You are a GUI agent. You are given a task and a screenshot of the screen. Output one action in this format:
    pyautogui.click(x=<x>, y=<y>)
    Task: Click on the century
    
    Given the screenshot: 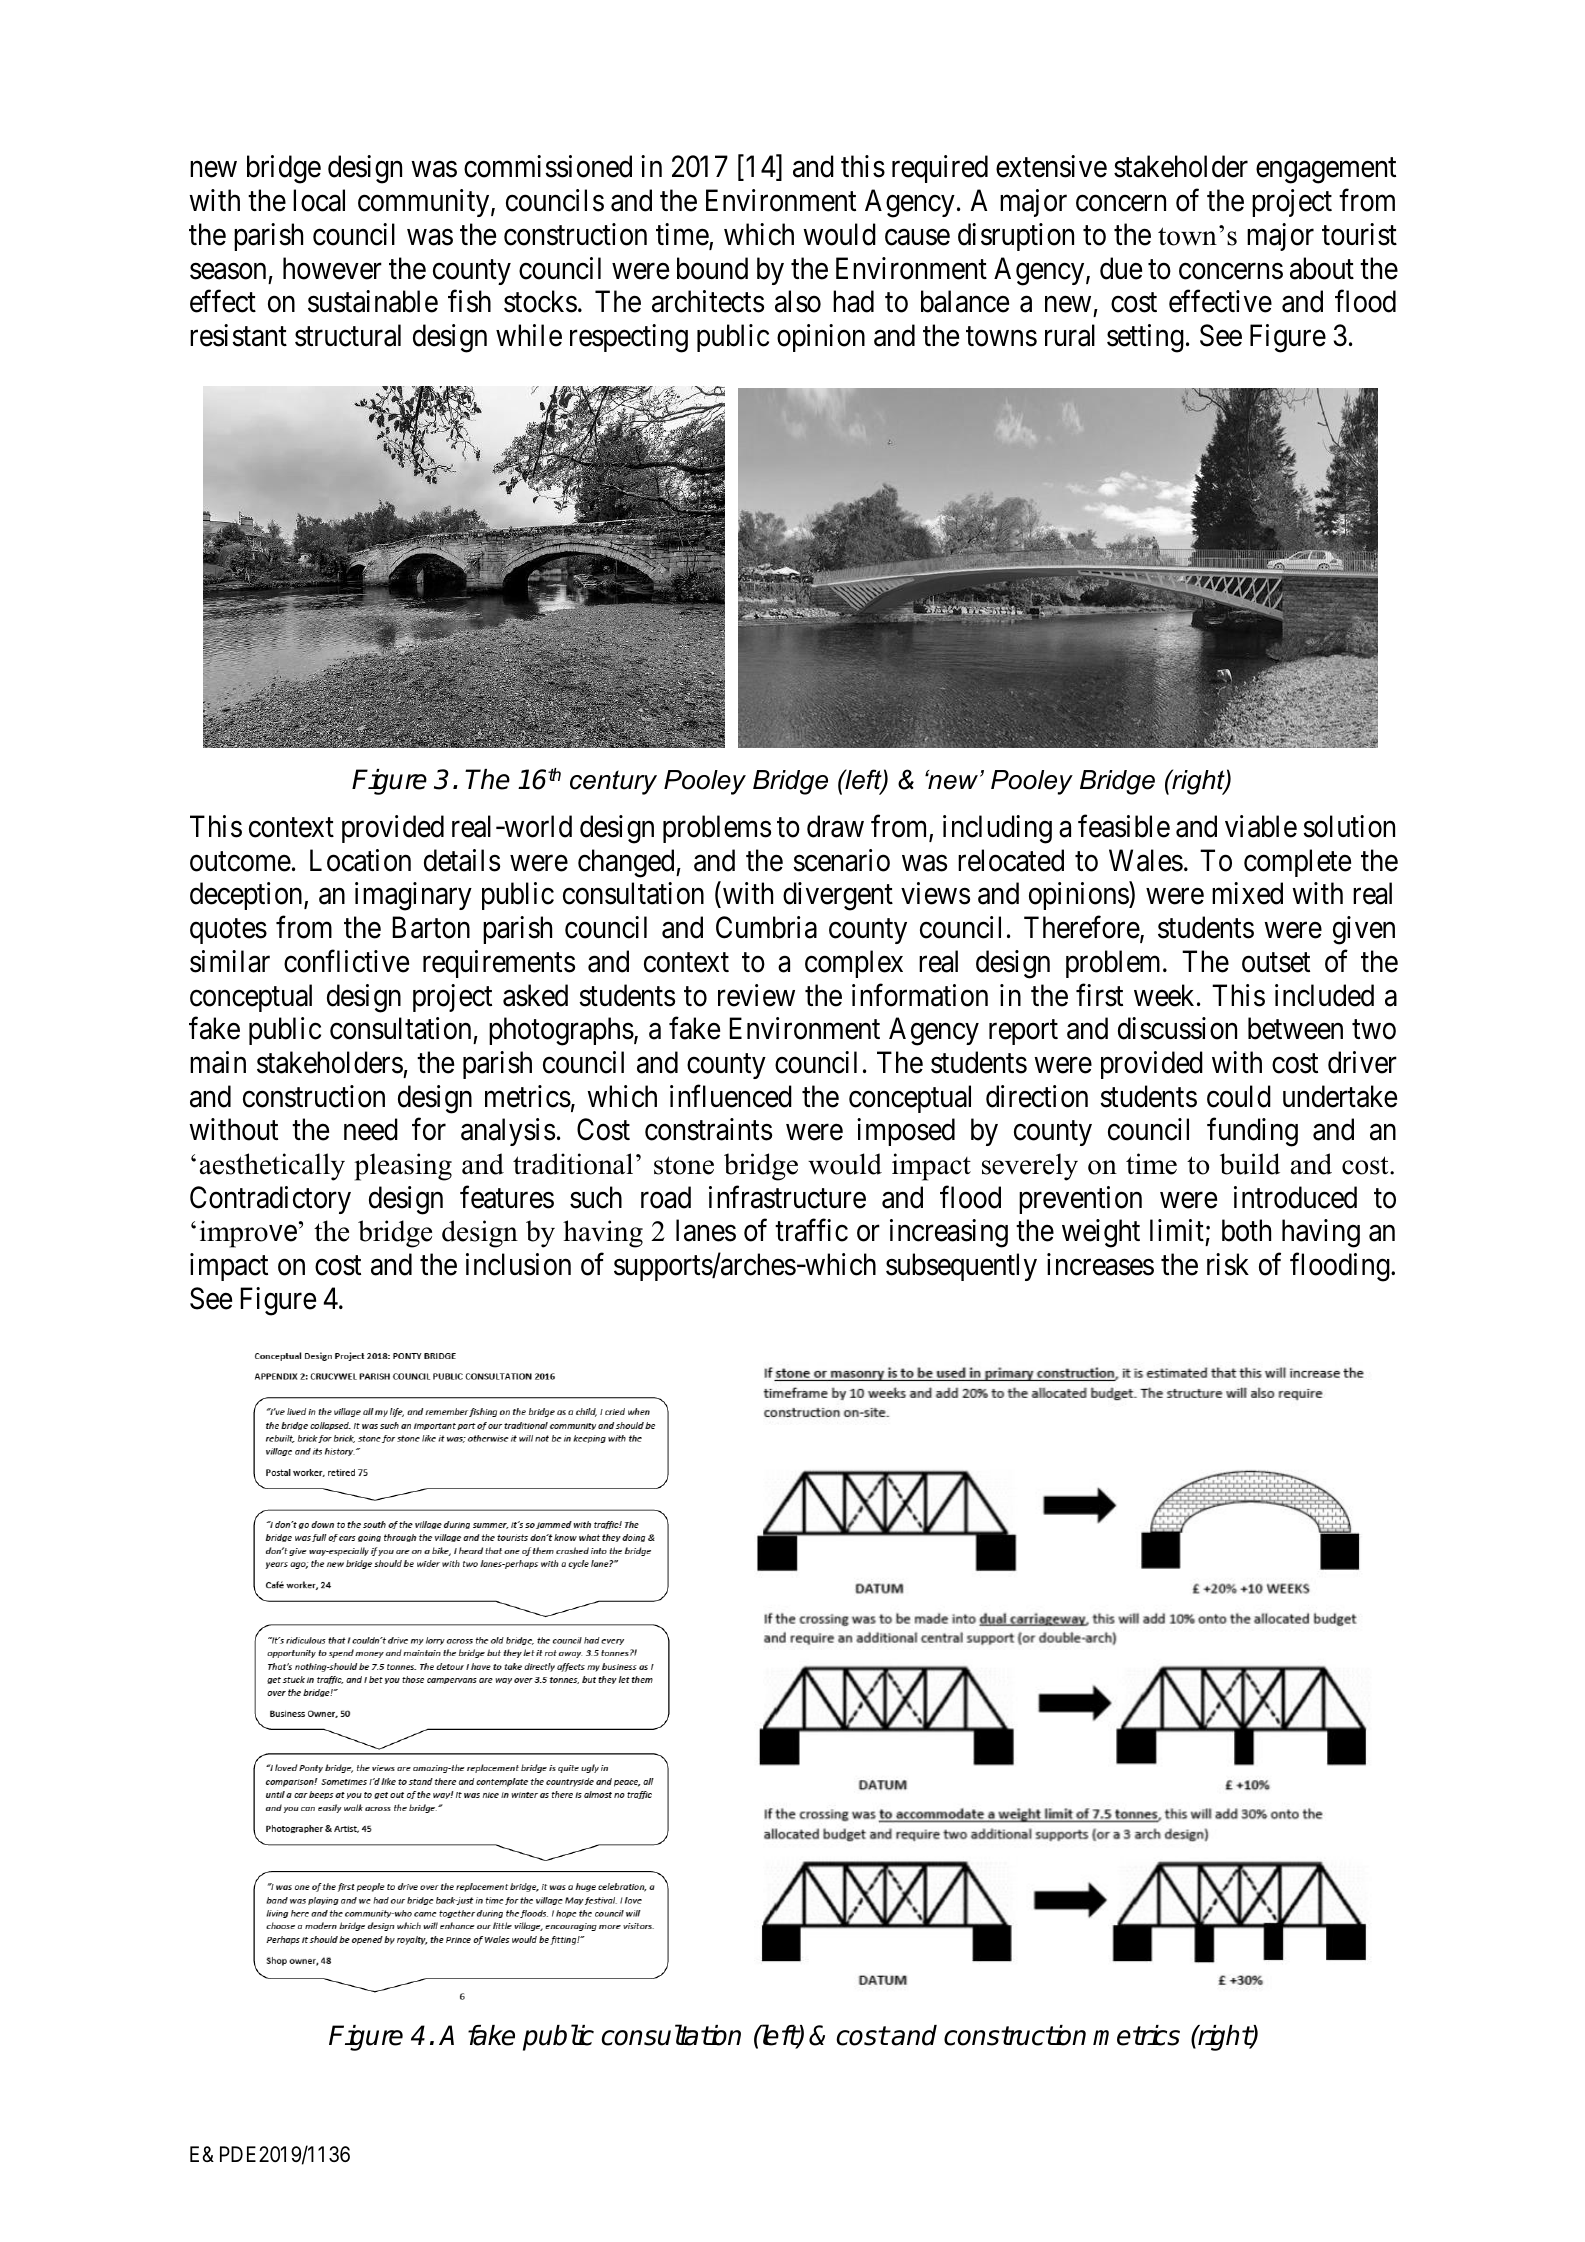 What is the action you would take?
    pyautogui.click(x=613, y=782)
